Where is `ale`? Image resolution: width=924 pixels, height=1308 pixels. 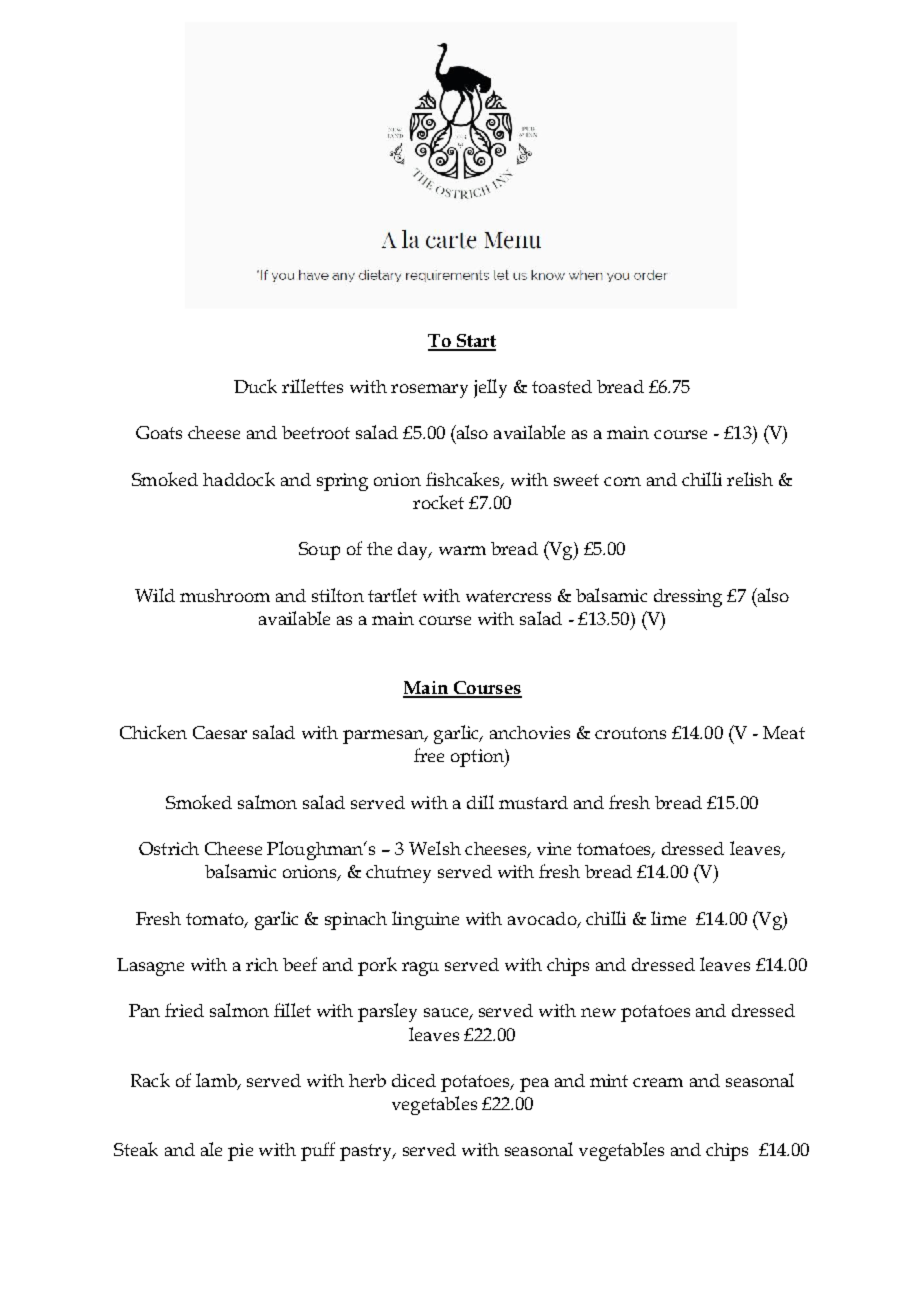
ale is located at coordinates (211, 1149).
